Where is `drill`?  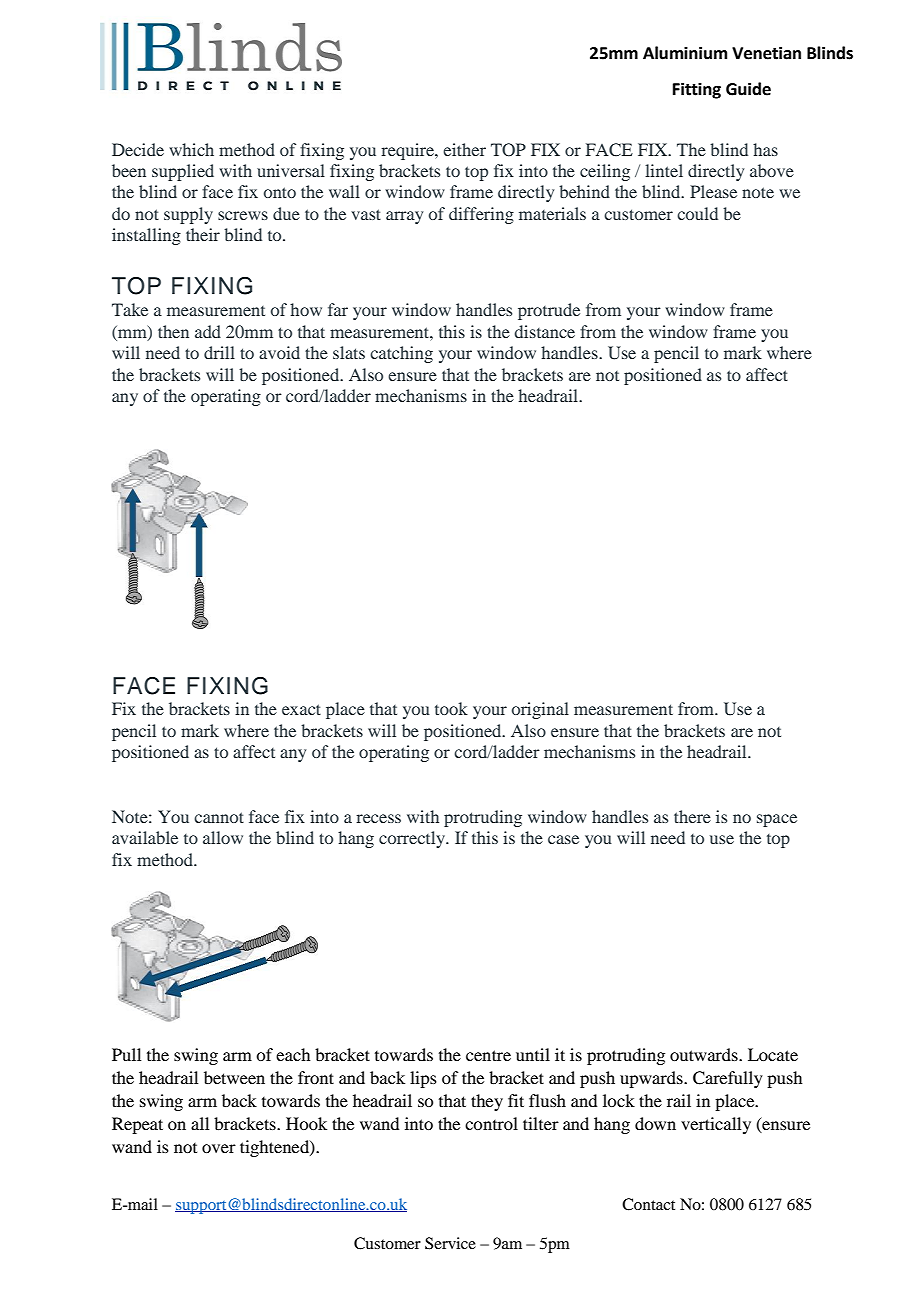 drill is located at coordinates (219, 352).
